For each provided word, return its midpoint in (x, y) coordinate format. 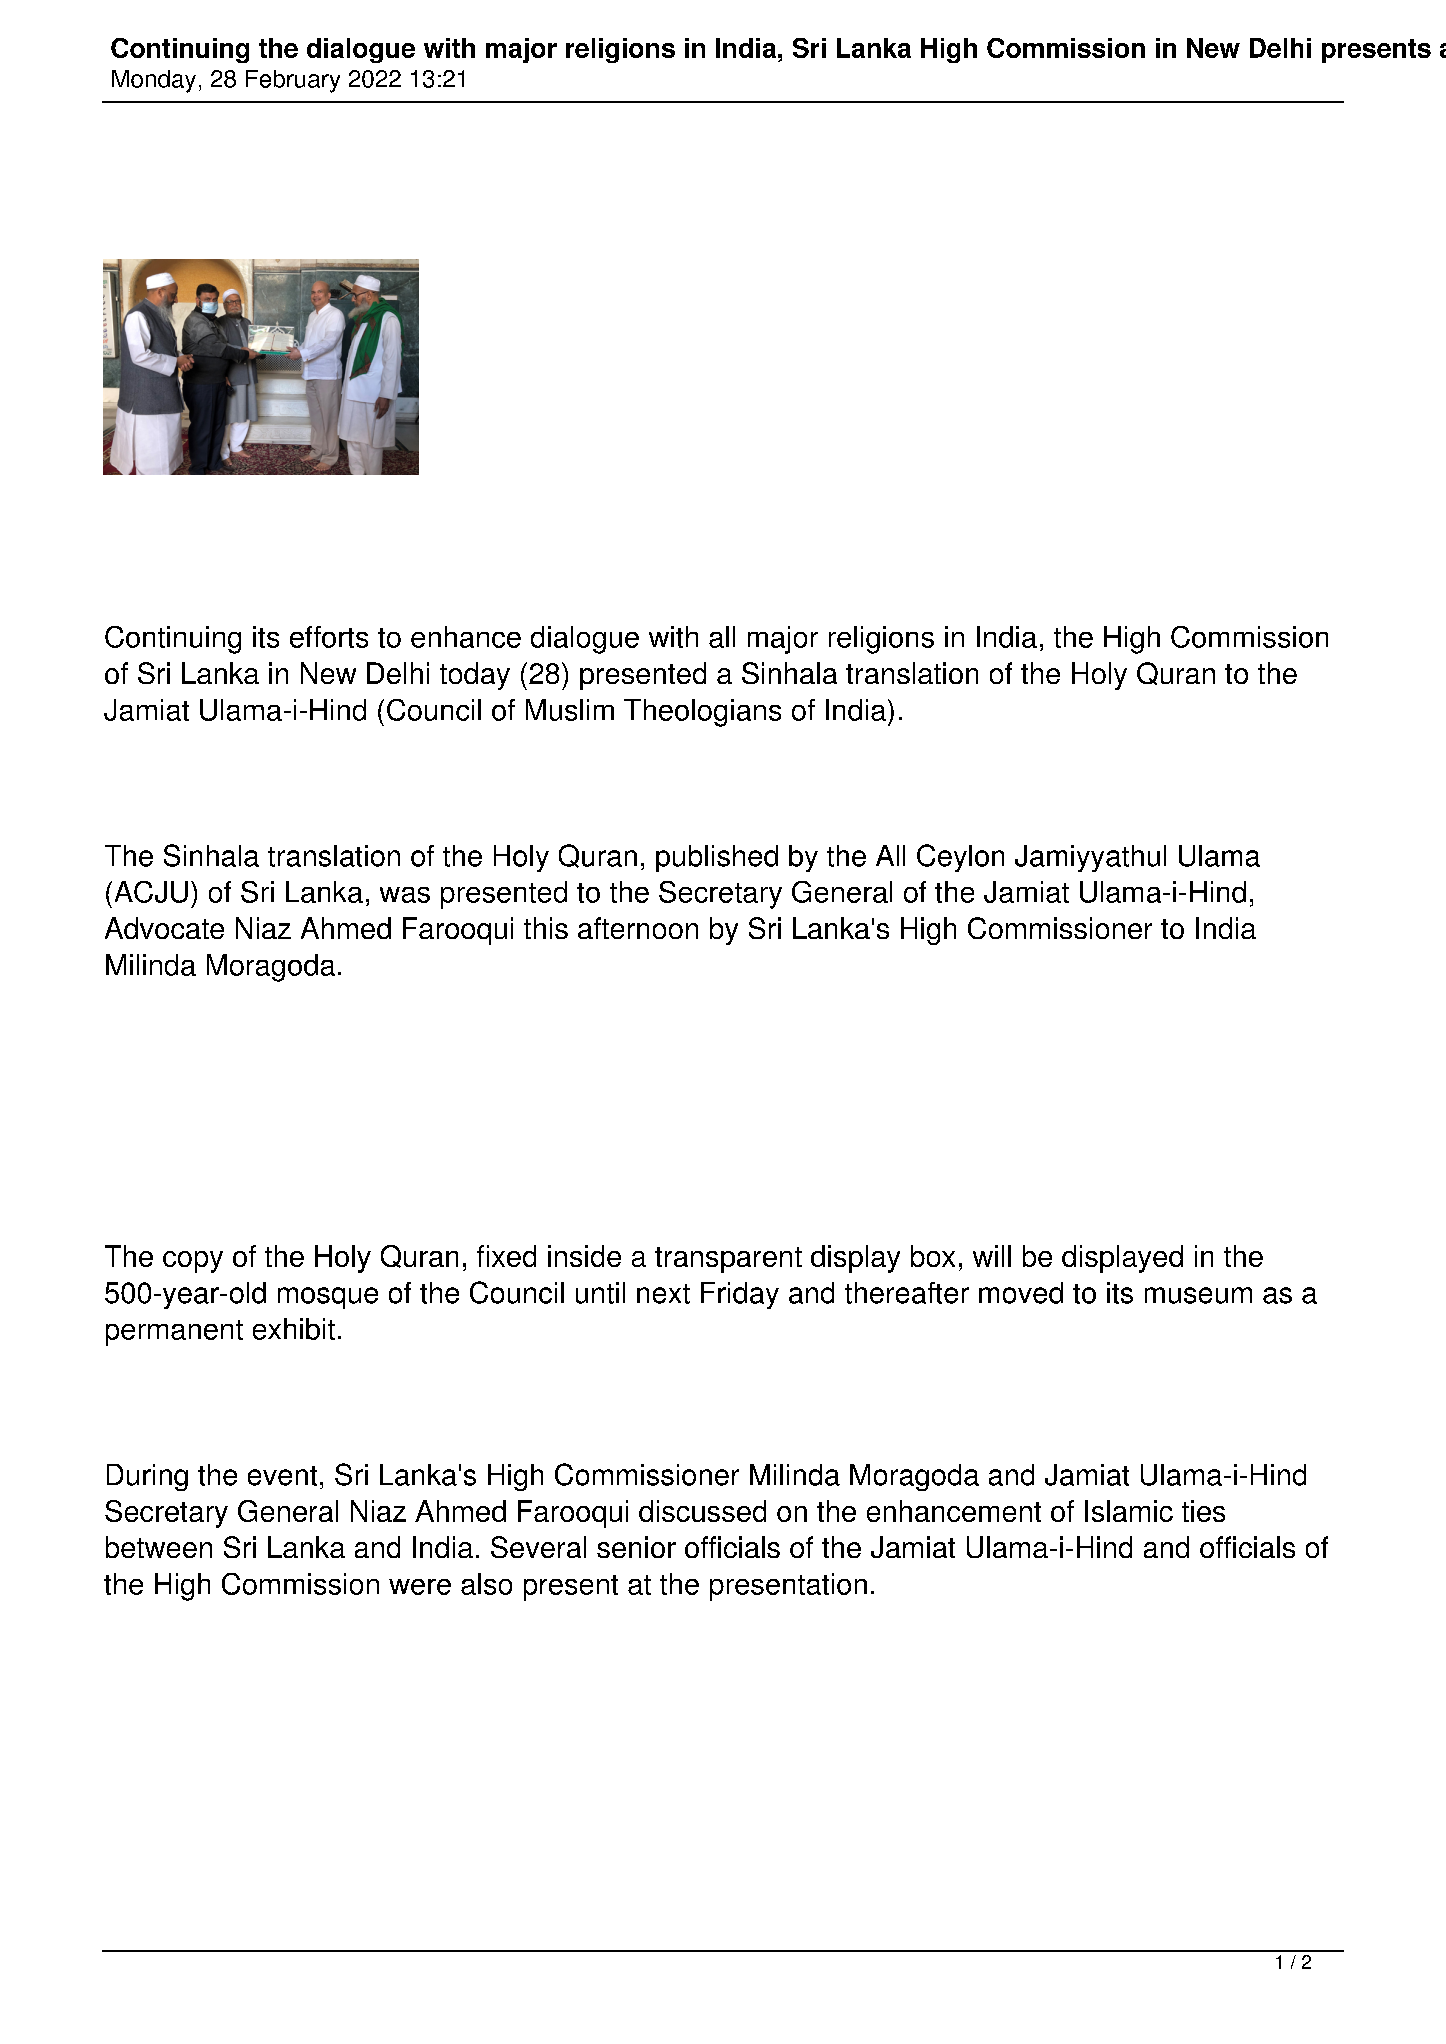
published (717, 858)
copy (193, 1262)
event (282, 1476)
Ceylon (960, 858)
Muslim (570, 710)
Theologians (702, 713)
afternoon (638, 928)
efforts (329, 637)
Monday (154, 81)
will (992, 1256)
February (293, 81)
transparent (728, 1260)
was (405, 895)
